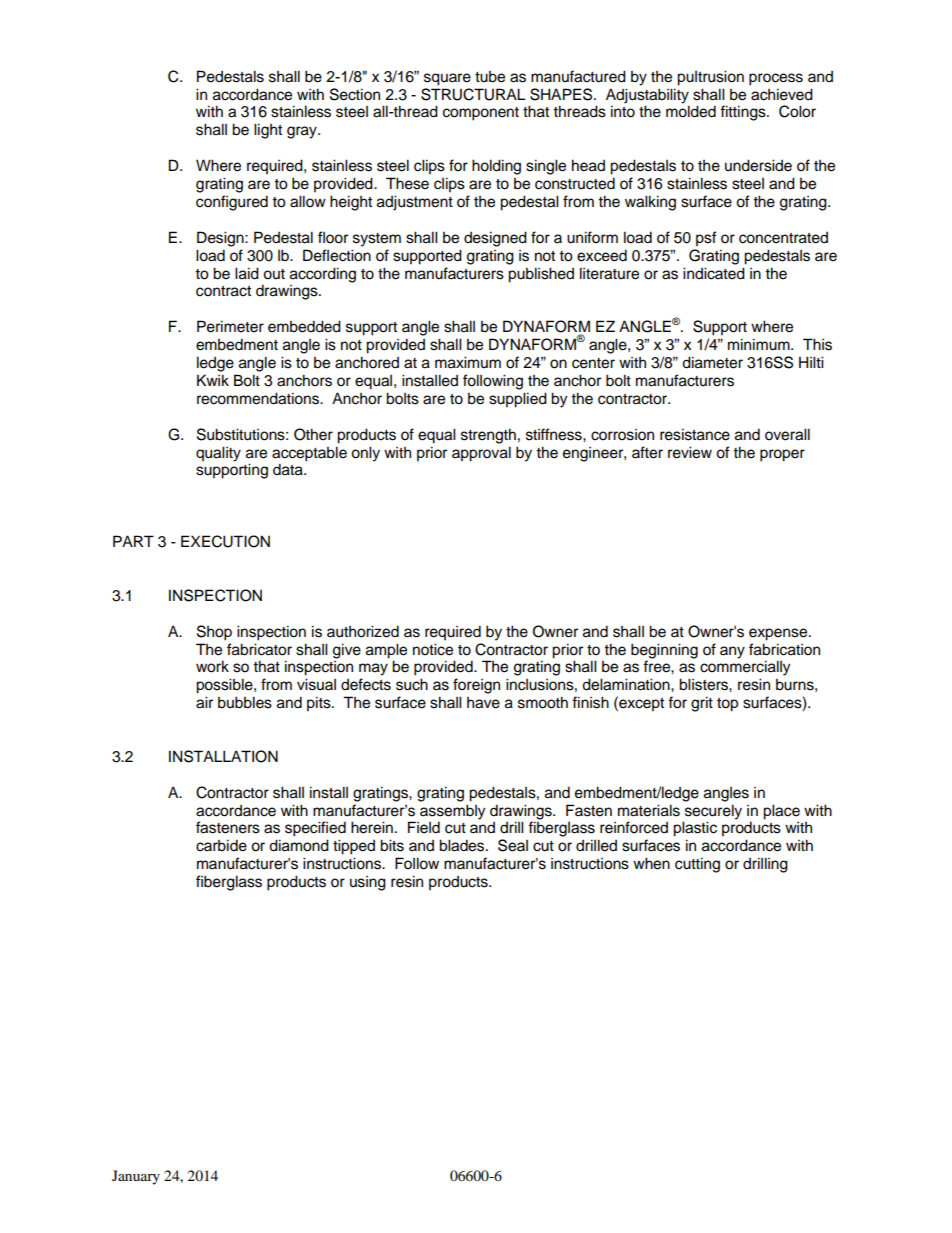  What do you see at coordinates (744, 113) in the page?
I see `fittings` at bounding box center [744, 113].
